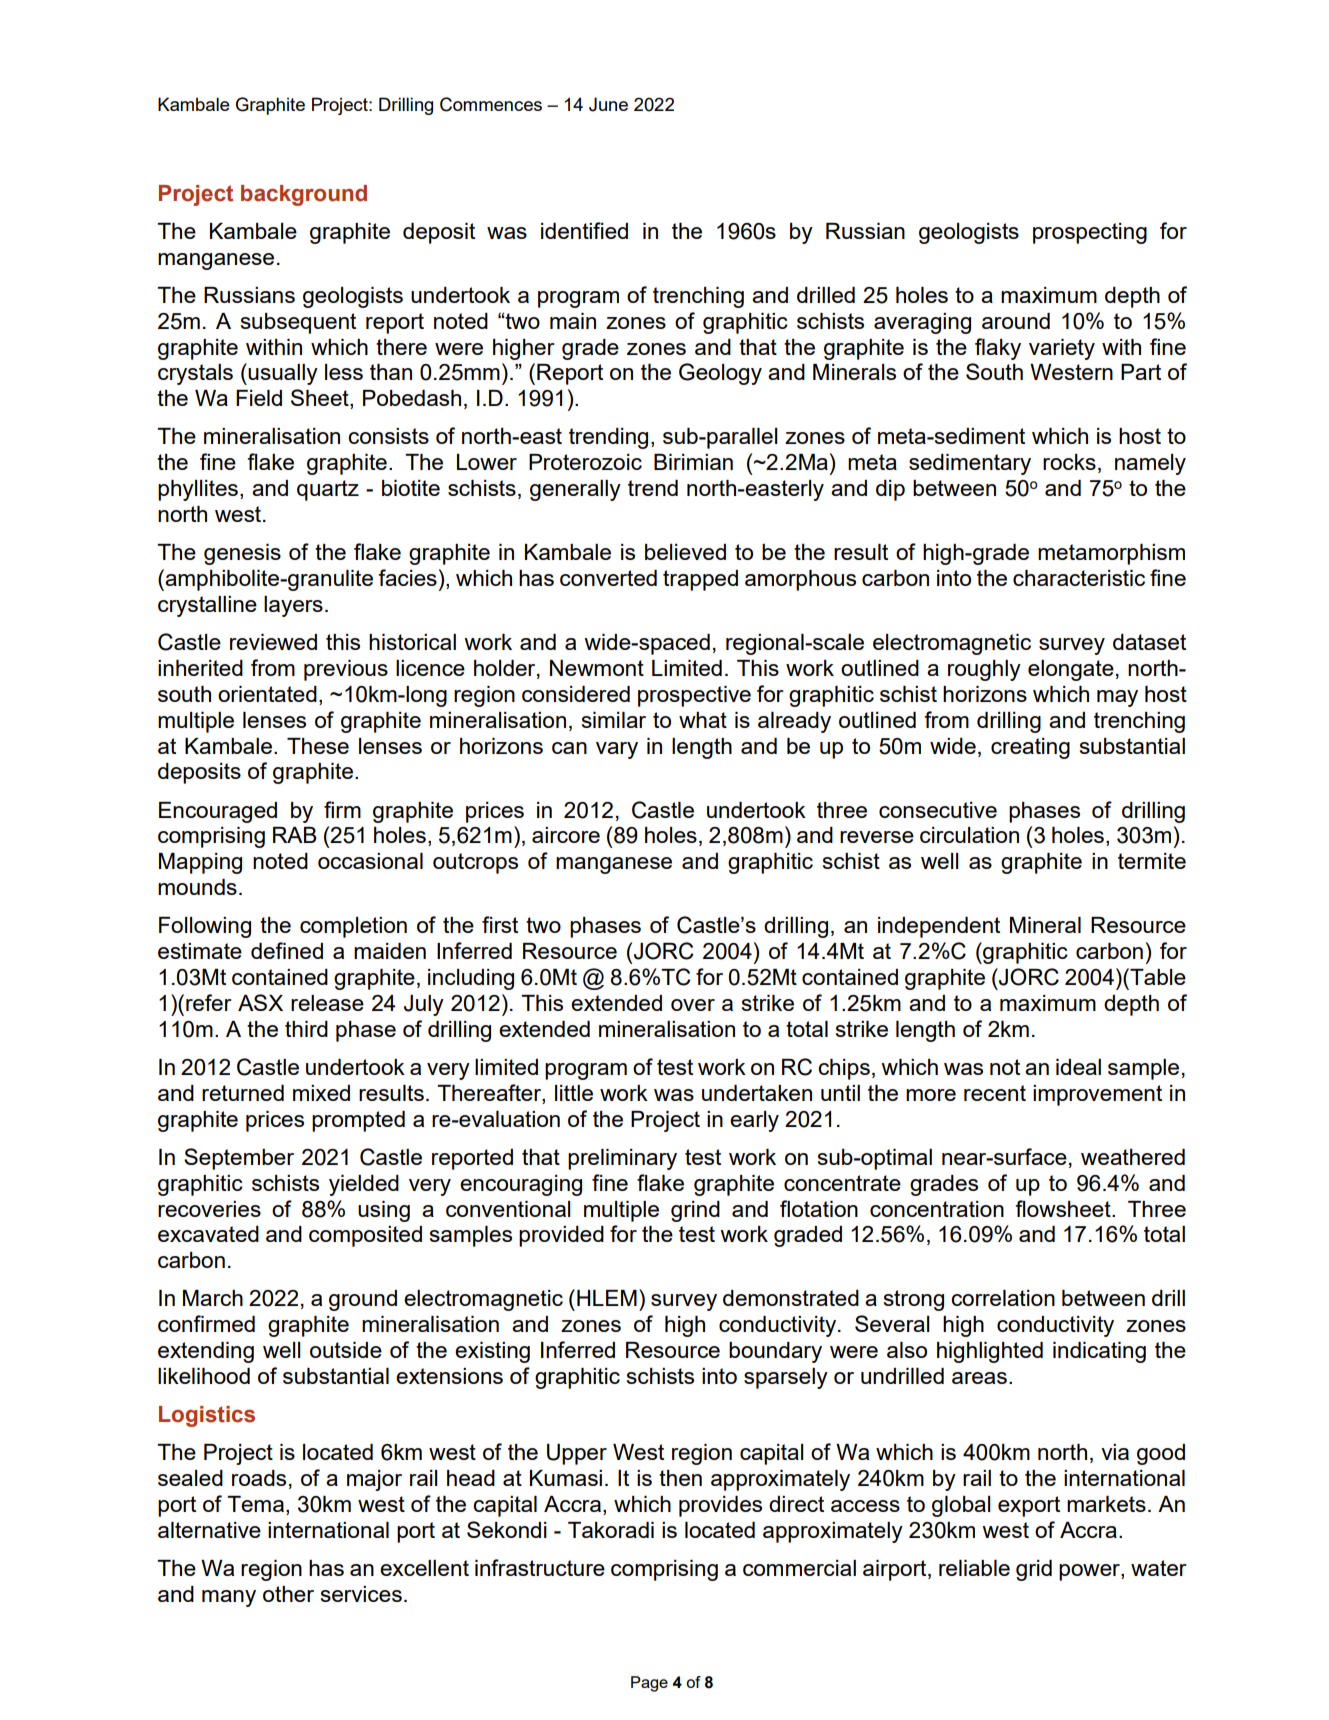 Image resolution: width=1329 pixels, height=1720 pixels. Describe the element at coordinates (1097, 1095) in the screenshot. I see `improvement` at that location.
